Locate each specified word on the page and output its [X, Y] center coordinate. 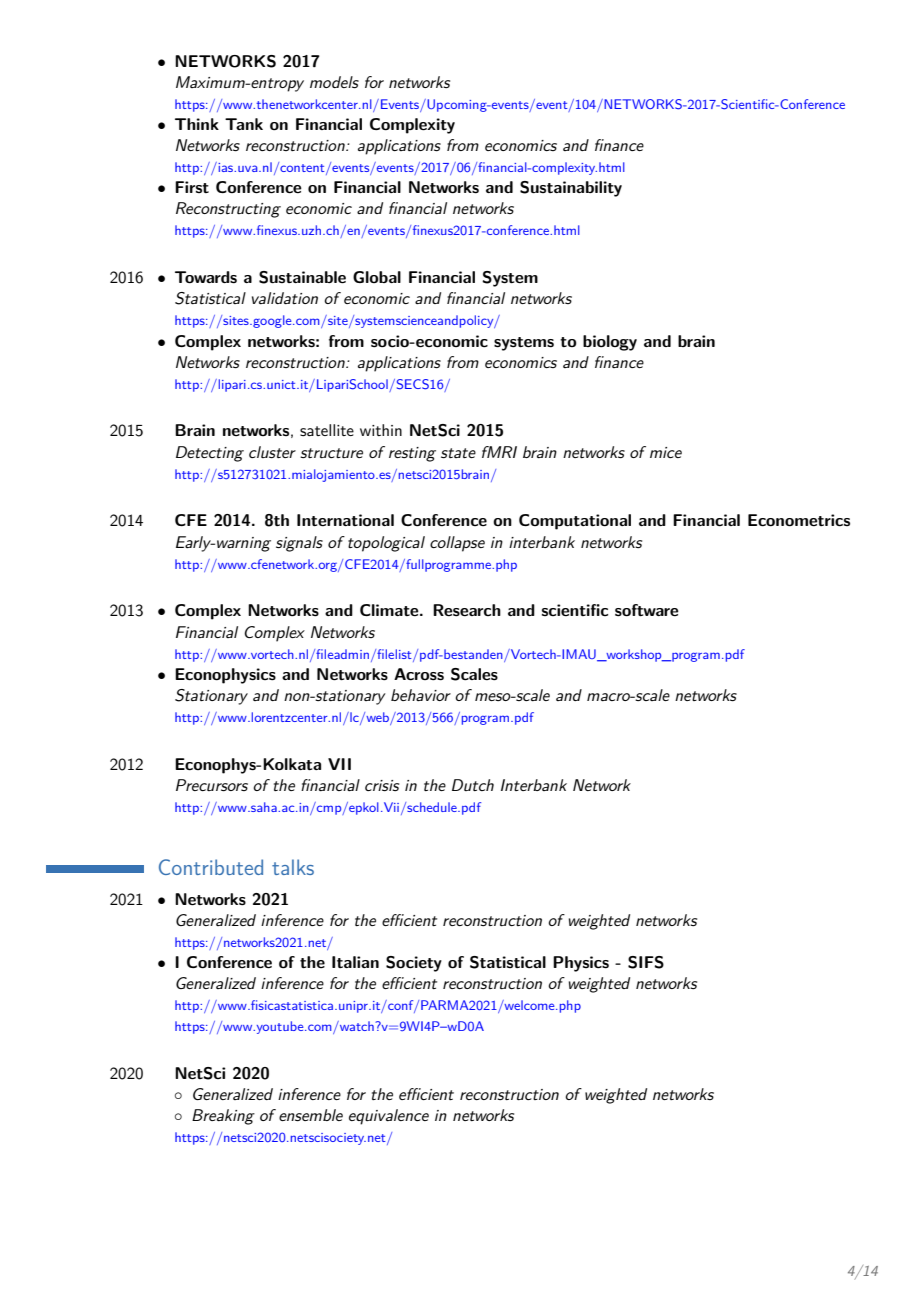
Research [467, 610]
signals [299, 544]
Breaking [223, 1117]
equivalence [389, 1117]
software [647, 610]
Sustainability [571, 189]
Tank [244, 124]
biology [610, 343]
